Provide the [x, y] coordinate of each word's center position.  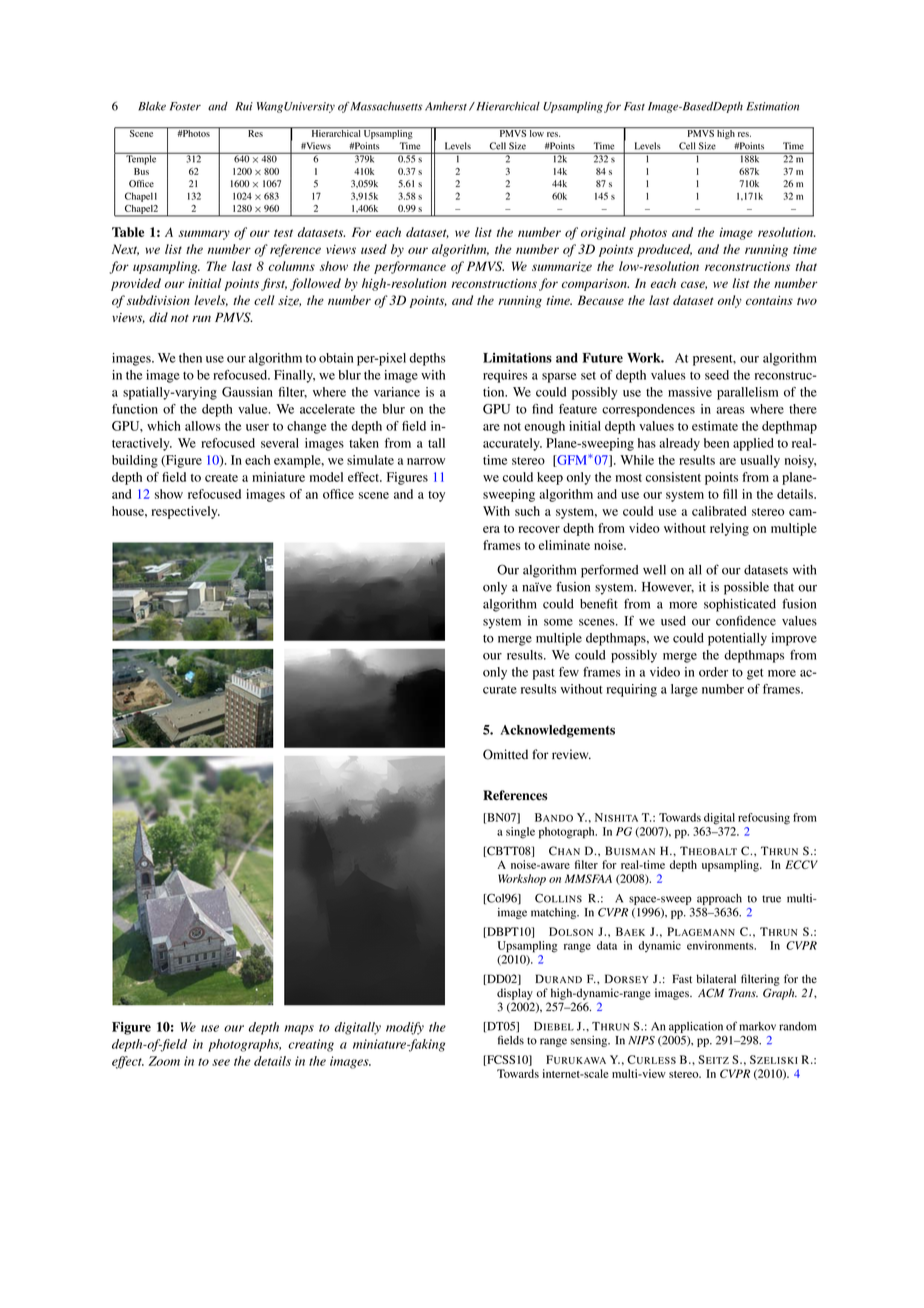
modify [405, 1028]
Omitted [505, 754]
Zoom [164, 1061]
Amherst [446, 106]
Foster [185, 106]
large [684, 690]
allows [203, 426]
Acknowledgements [557, 731]
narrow [426, 461]
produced [664, 250]
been [716, 443]
